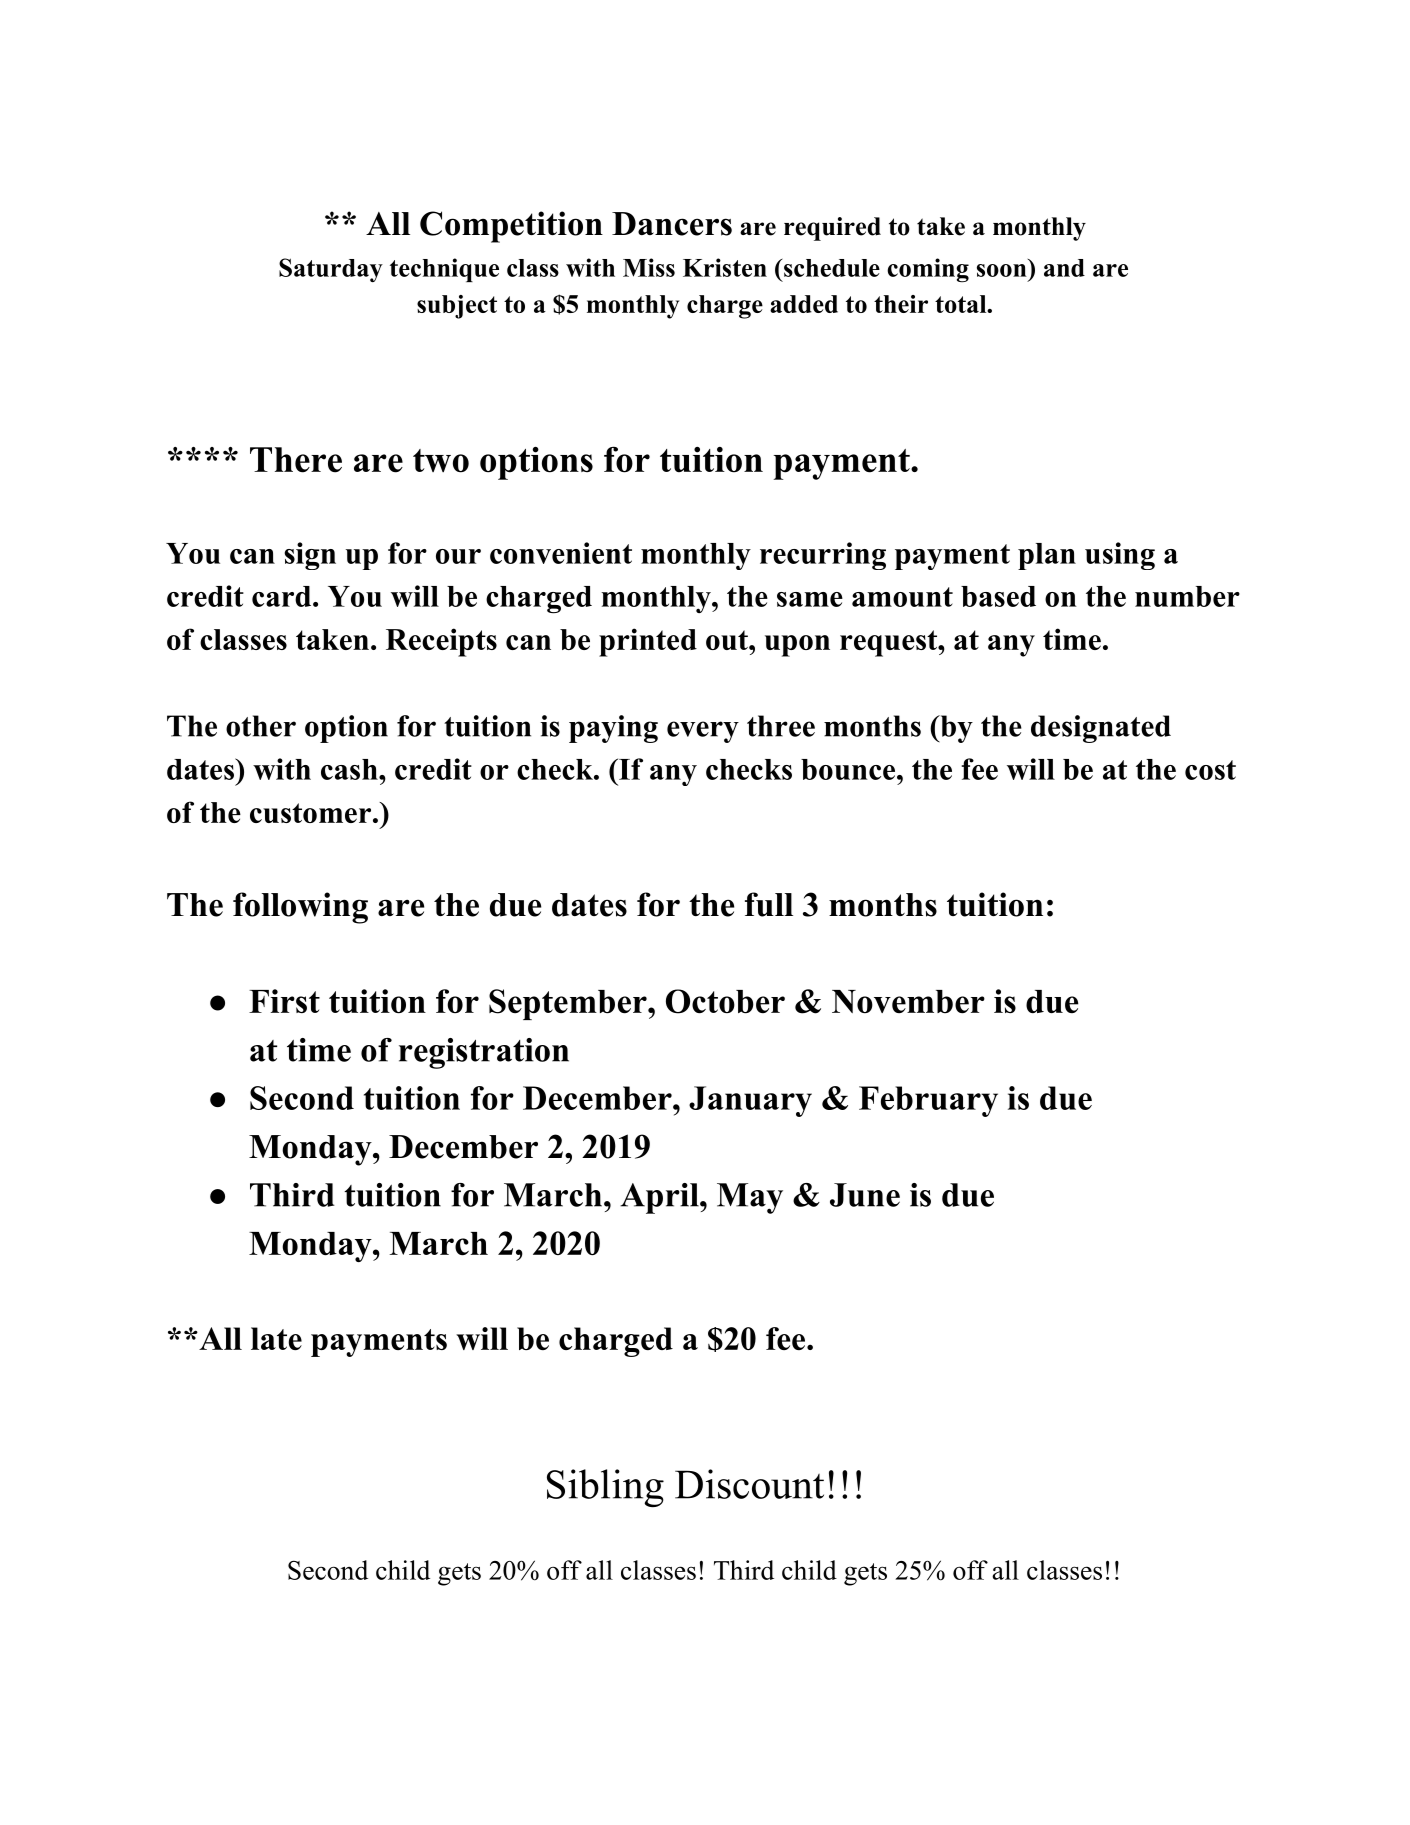 This screenshot has width=1410, height=1825. What do you see at coordinates (928, 1101) in the screenshot?
I see `February` at bounding box center [928, 1101].
